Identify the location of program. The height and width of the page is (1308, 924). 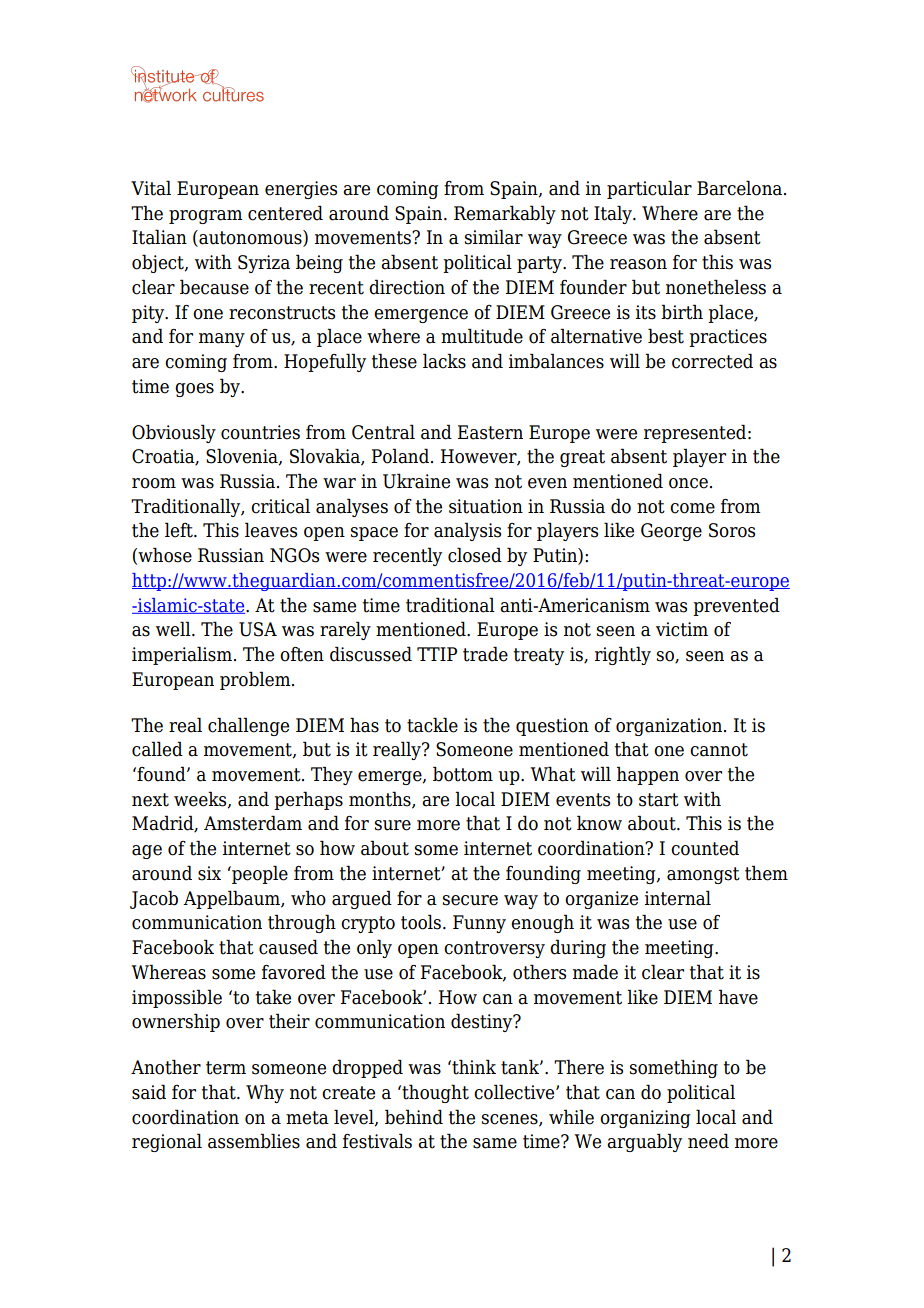
(206, 217).
